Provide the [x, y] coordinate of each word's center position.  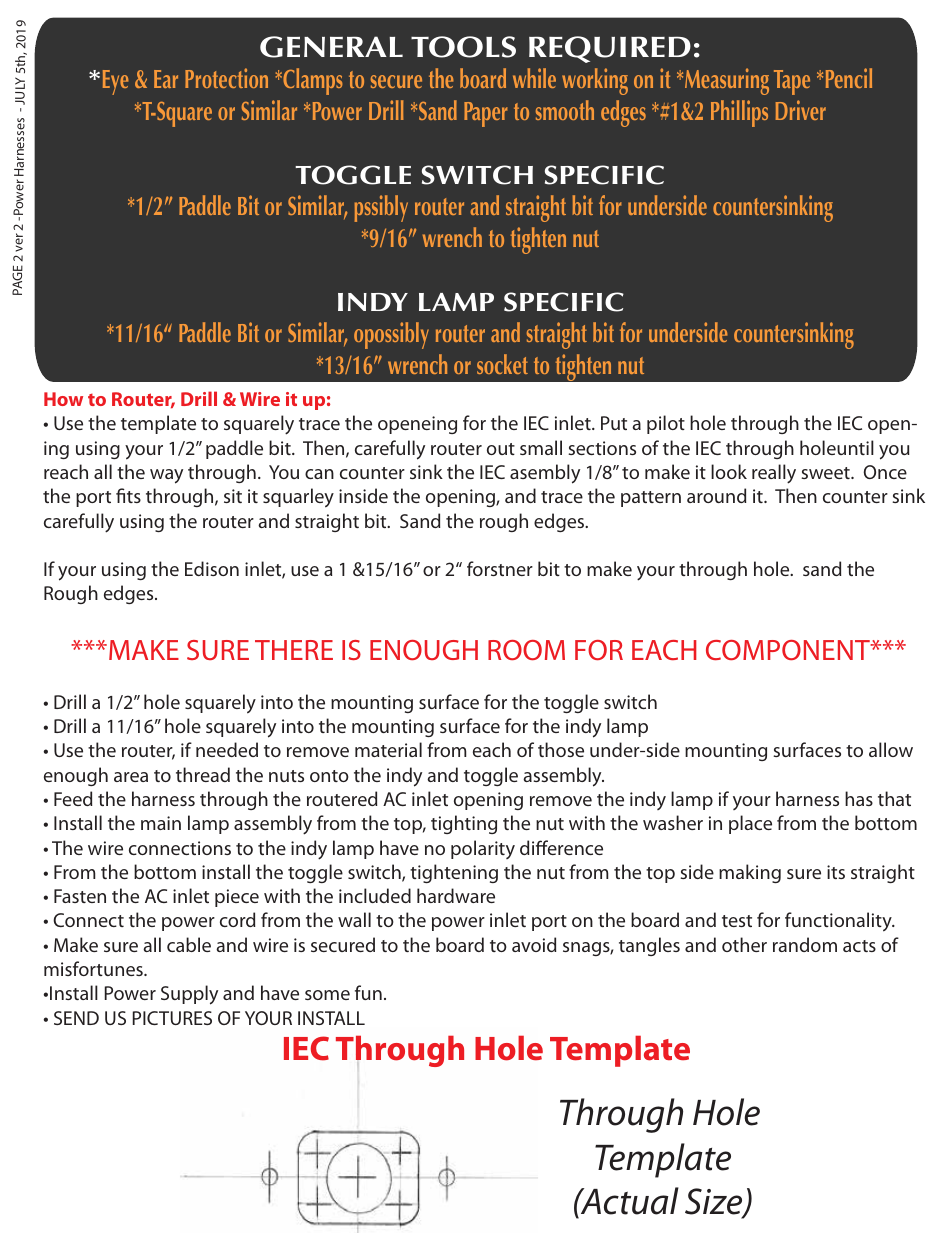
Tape [792, 82]
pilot [666, 424]
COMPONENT [789, 650]
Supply [189, 995]
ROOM [526, 650]
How [63, 399]
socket [502, 364]
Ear [166, 79]
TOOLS [463, 47]
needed [227, 749]
